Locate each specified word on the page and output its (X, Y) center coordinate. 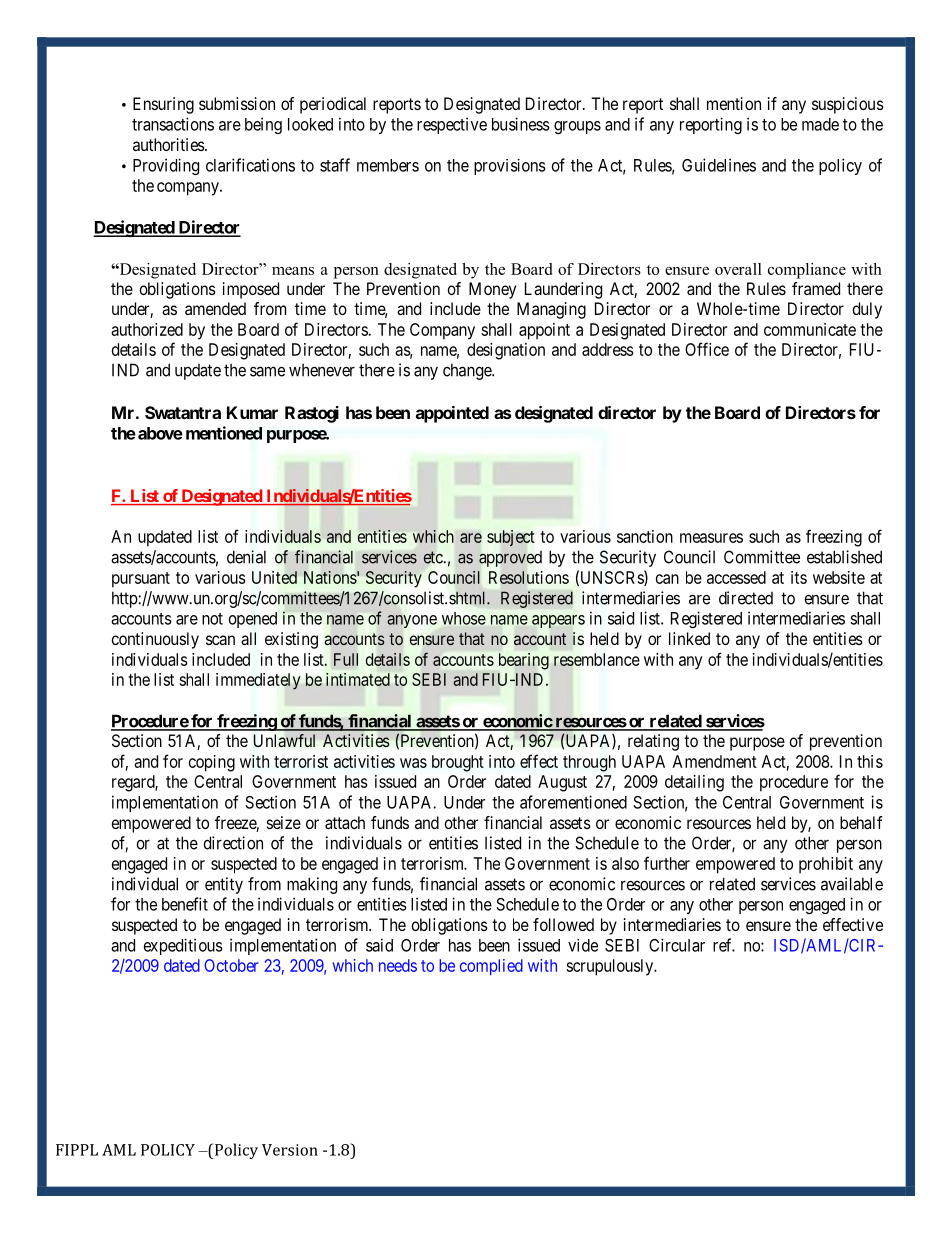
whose (464, 618)
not (212, 619)
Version (290, 1150)
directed (746, 598)
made (820, 124)
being (263, 125)
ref (724, 945)
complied (491, 967)
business (521, 124)
